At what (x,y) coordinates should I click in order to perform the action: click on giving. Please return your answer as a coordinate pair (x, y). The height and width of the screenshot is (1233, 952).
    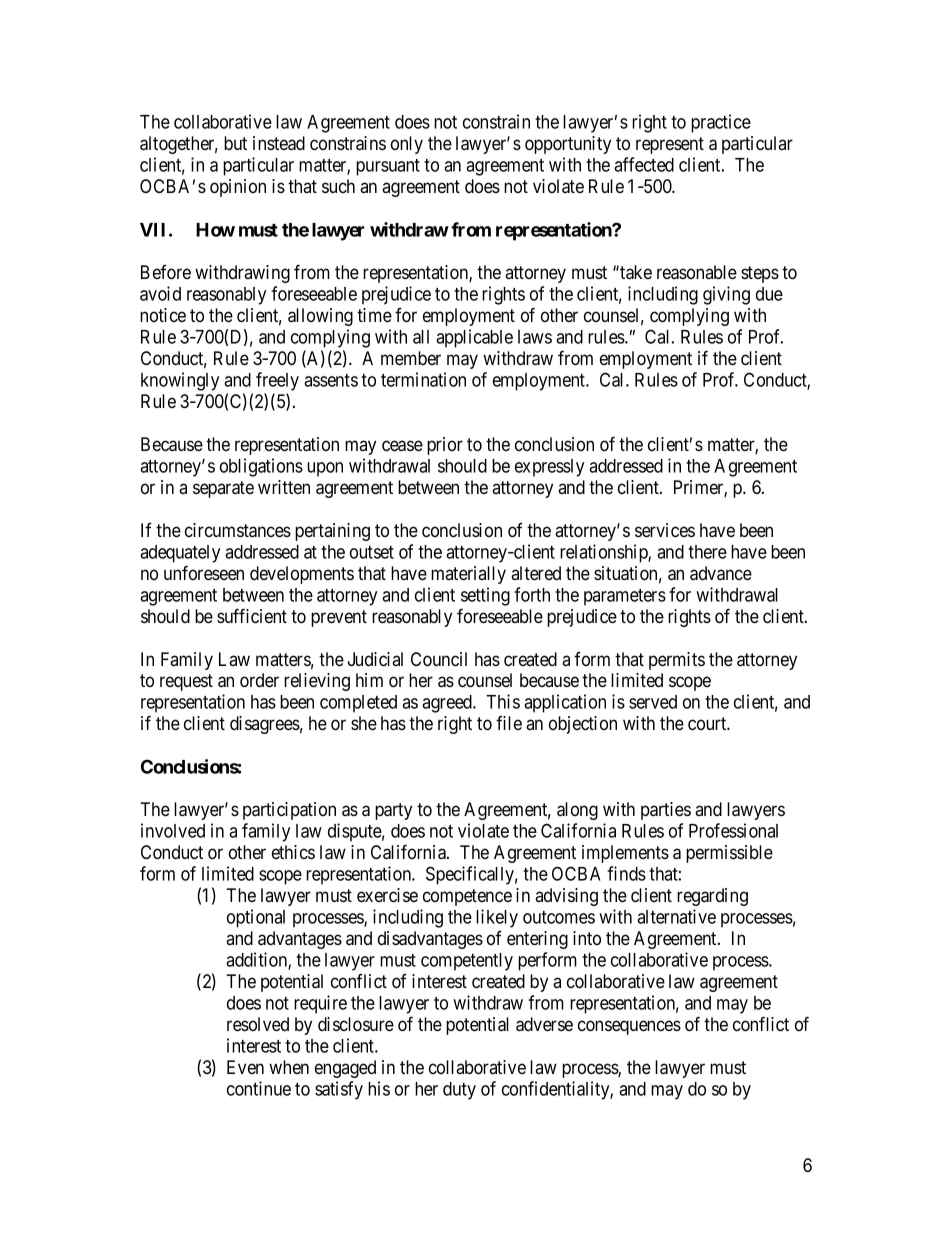
    Looking at the image, I should click on (726, 295).
